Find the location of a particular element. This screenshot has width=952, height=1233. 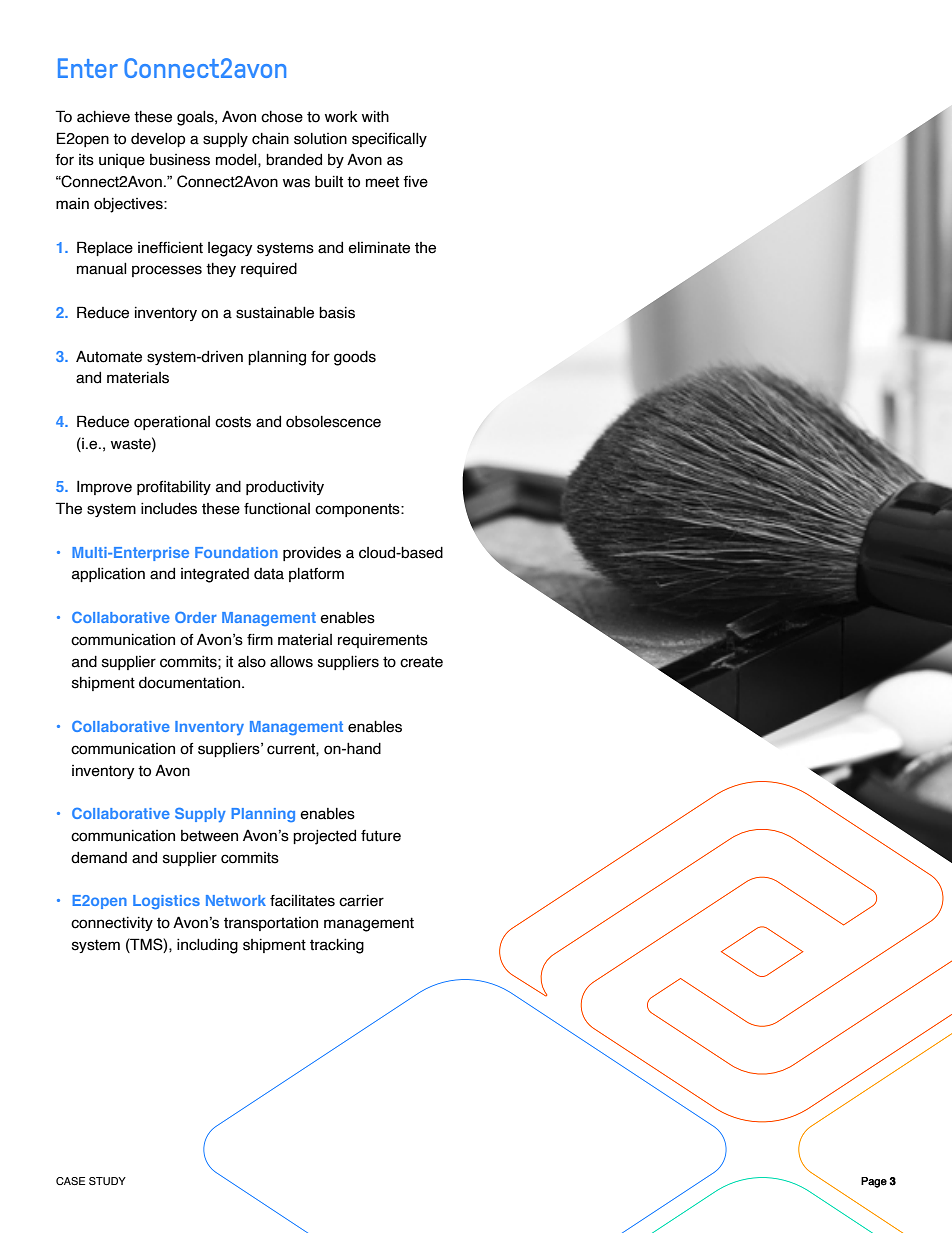

including is located at coordinates (207, 946).
